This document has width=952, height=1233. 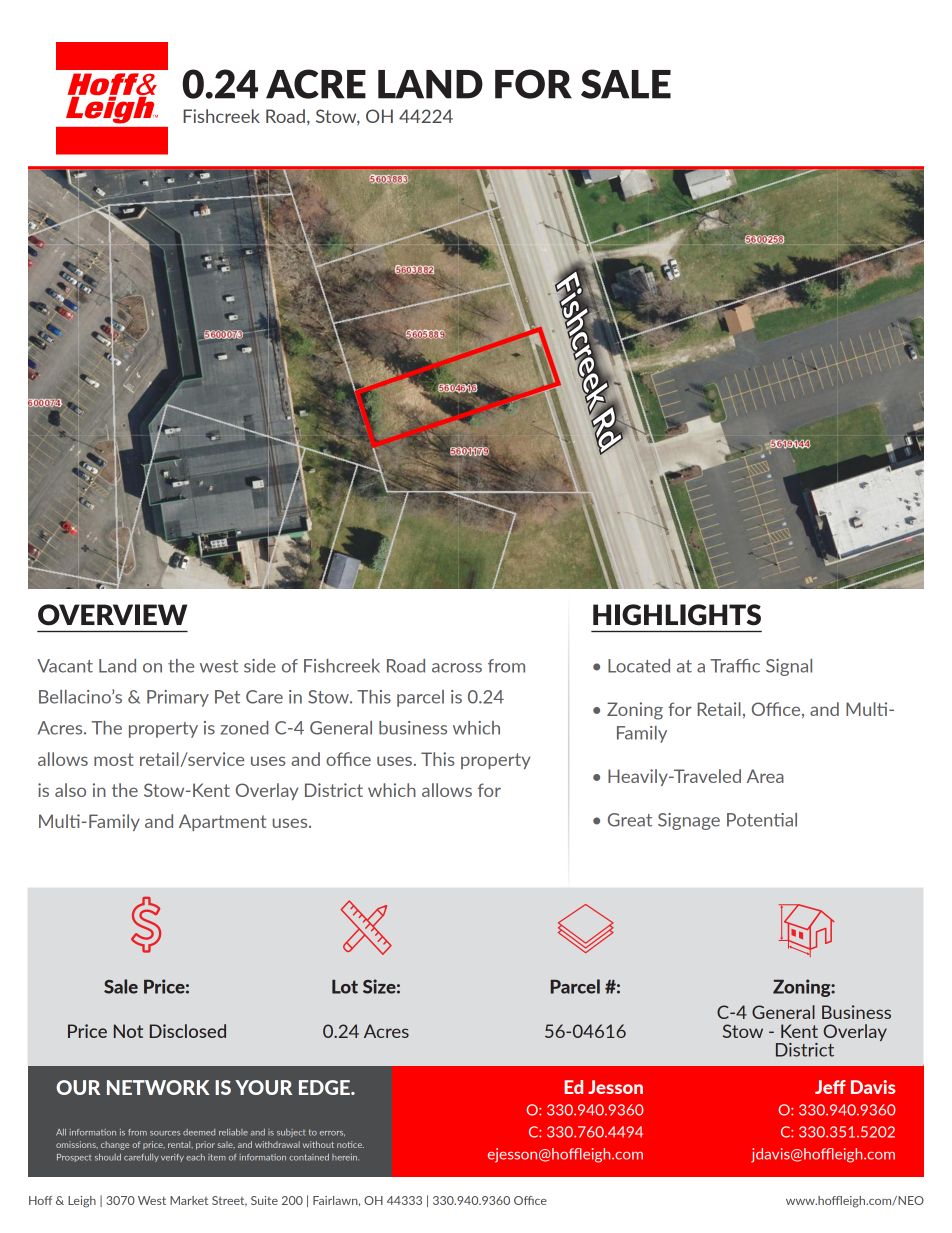 I want to click on Market, so click(x=189, y=1200).
